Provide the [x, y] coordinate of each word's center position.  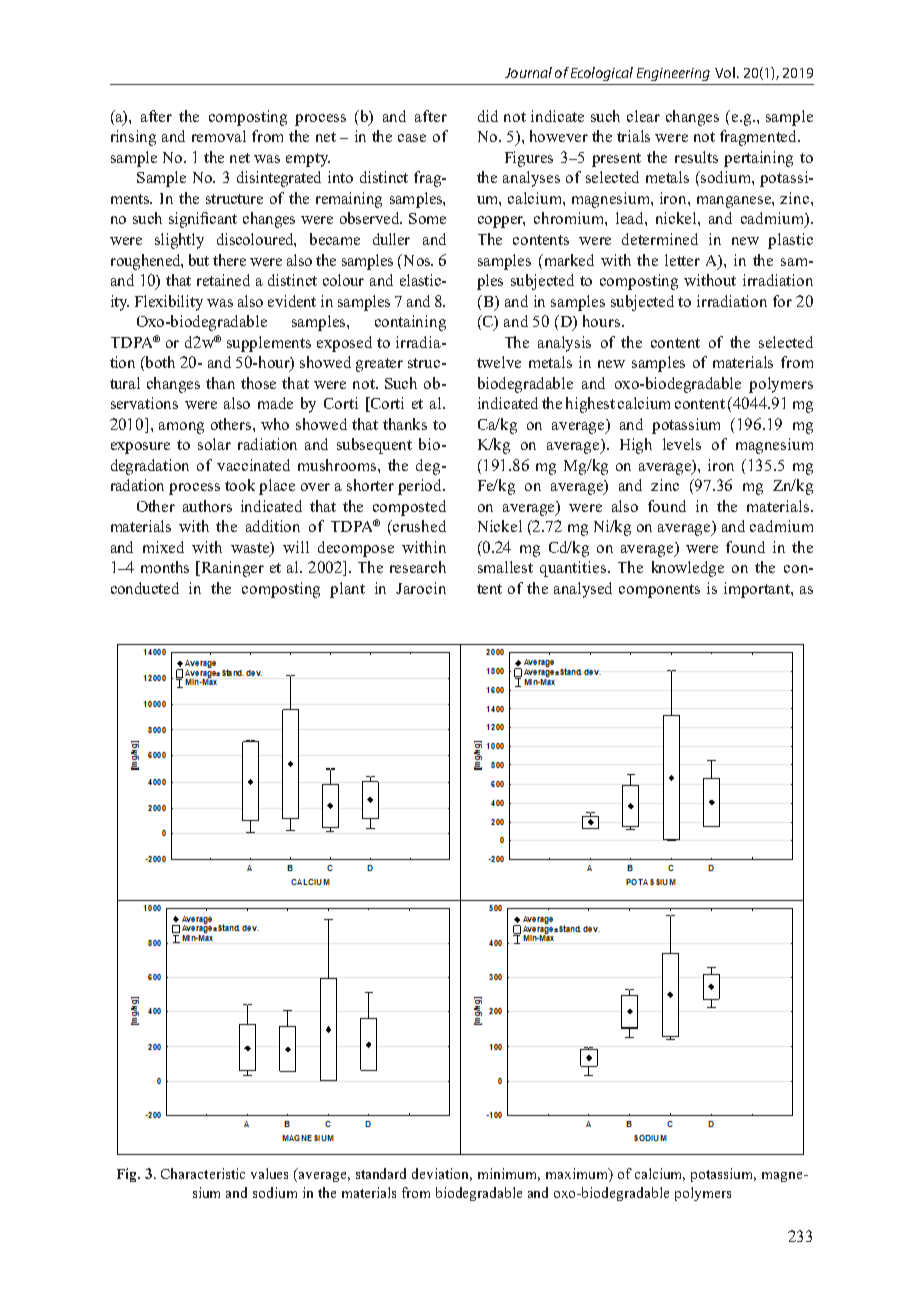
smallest [505, 567]
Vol [726, 72]
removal [219, 136]
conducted [145, 588]
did [488, 116]
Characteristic [203, 1173]
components [659, 591]
